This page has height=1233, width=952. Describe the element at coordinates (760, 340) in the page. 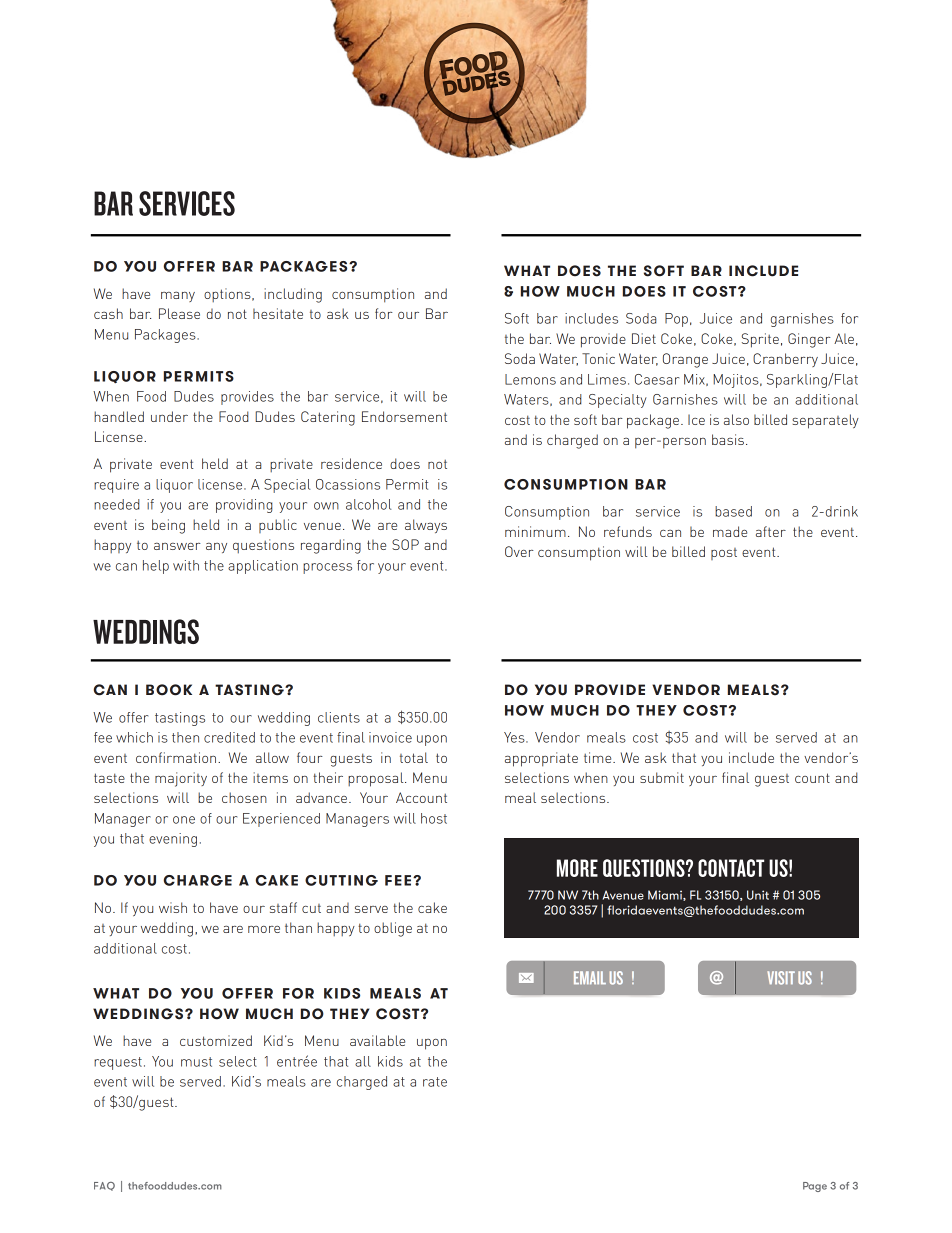

I see `Sprite` at that location.
